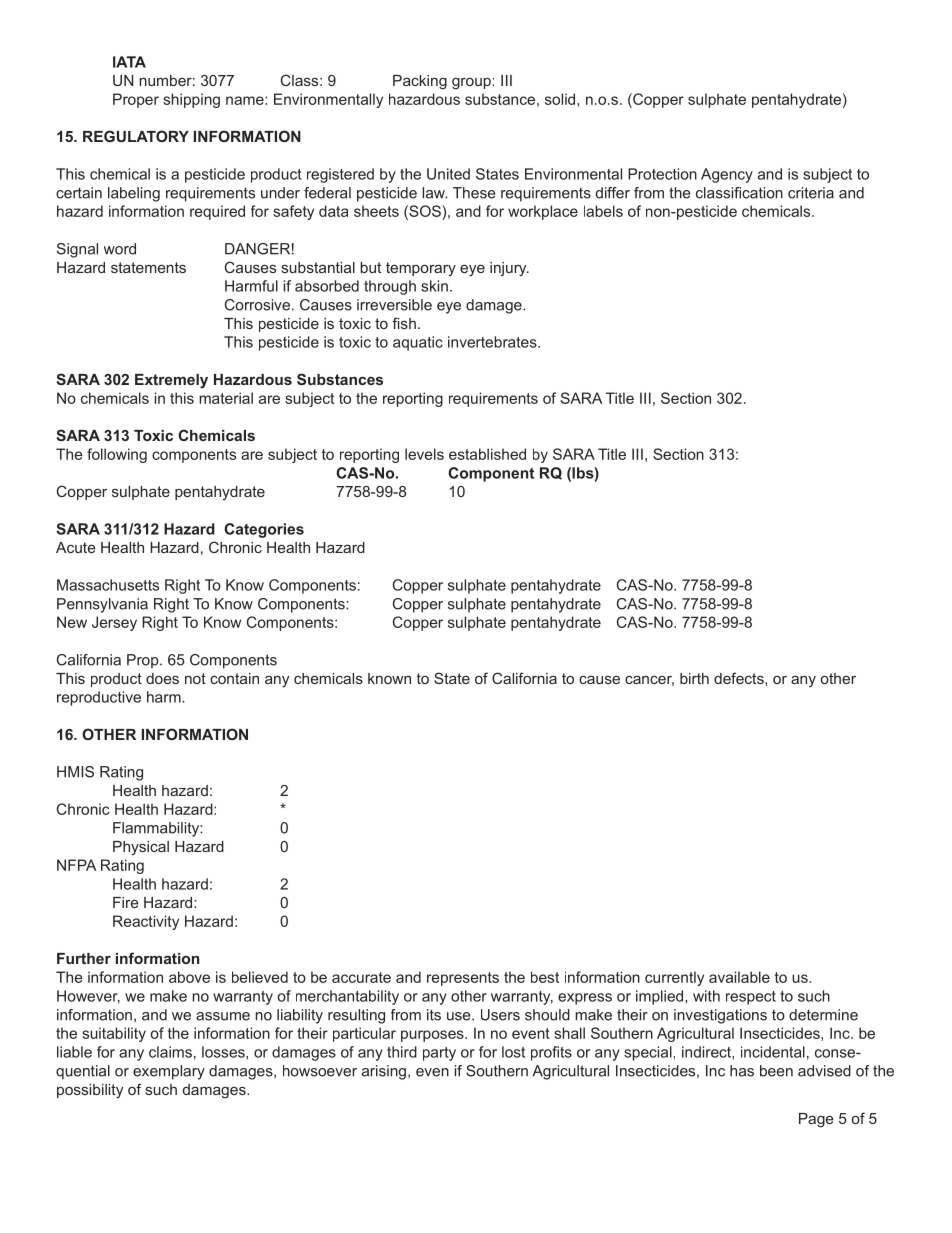  What do you see at coordinates (811, 193) in the screenshot?
I see `criteria` at bounding box center [811, 193].
